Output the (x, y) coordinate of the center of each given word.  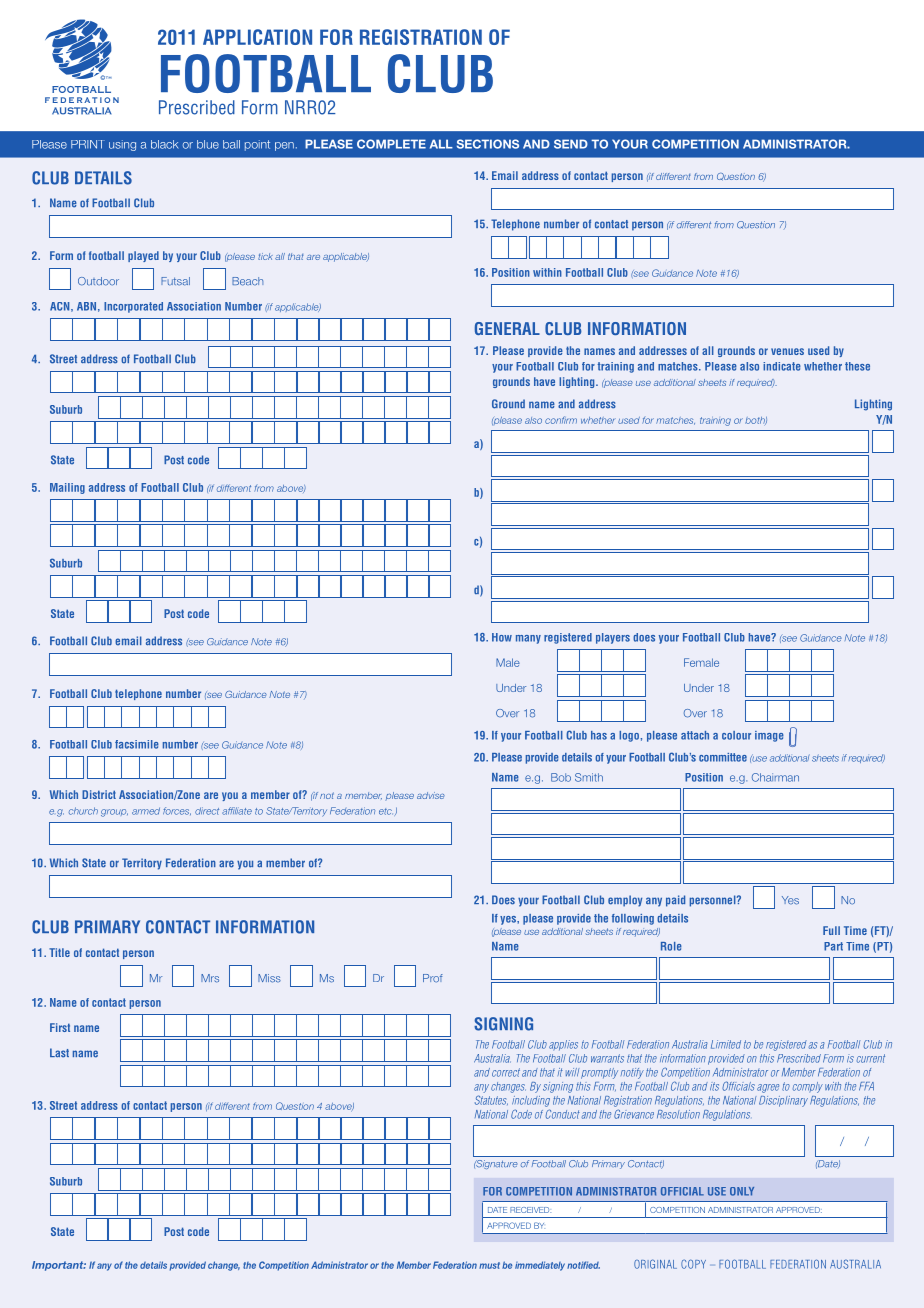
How (502, 637)
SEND (571, 144)
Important (59, 1266)
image (769, 736)
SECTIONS (488, 144)
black (165, 144)
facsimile (137, 744)
